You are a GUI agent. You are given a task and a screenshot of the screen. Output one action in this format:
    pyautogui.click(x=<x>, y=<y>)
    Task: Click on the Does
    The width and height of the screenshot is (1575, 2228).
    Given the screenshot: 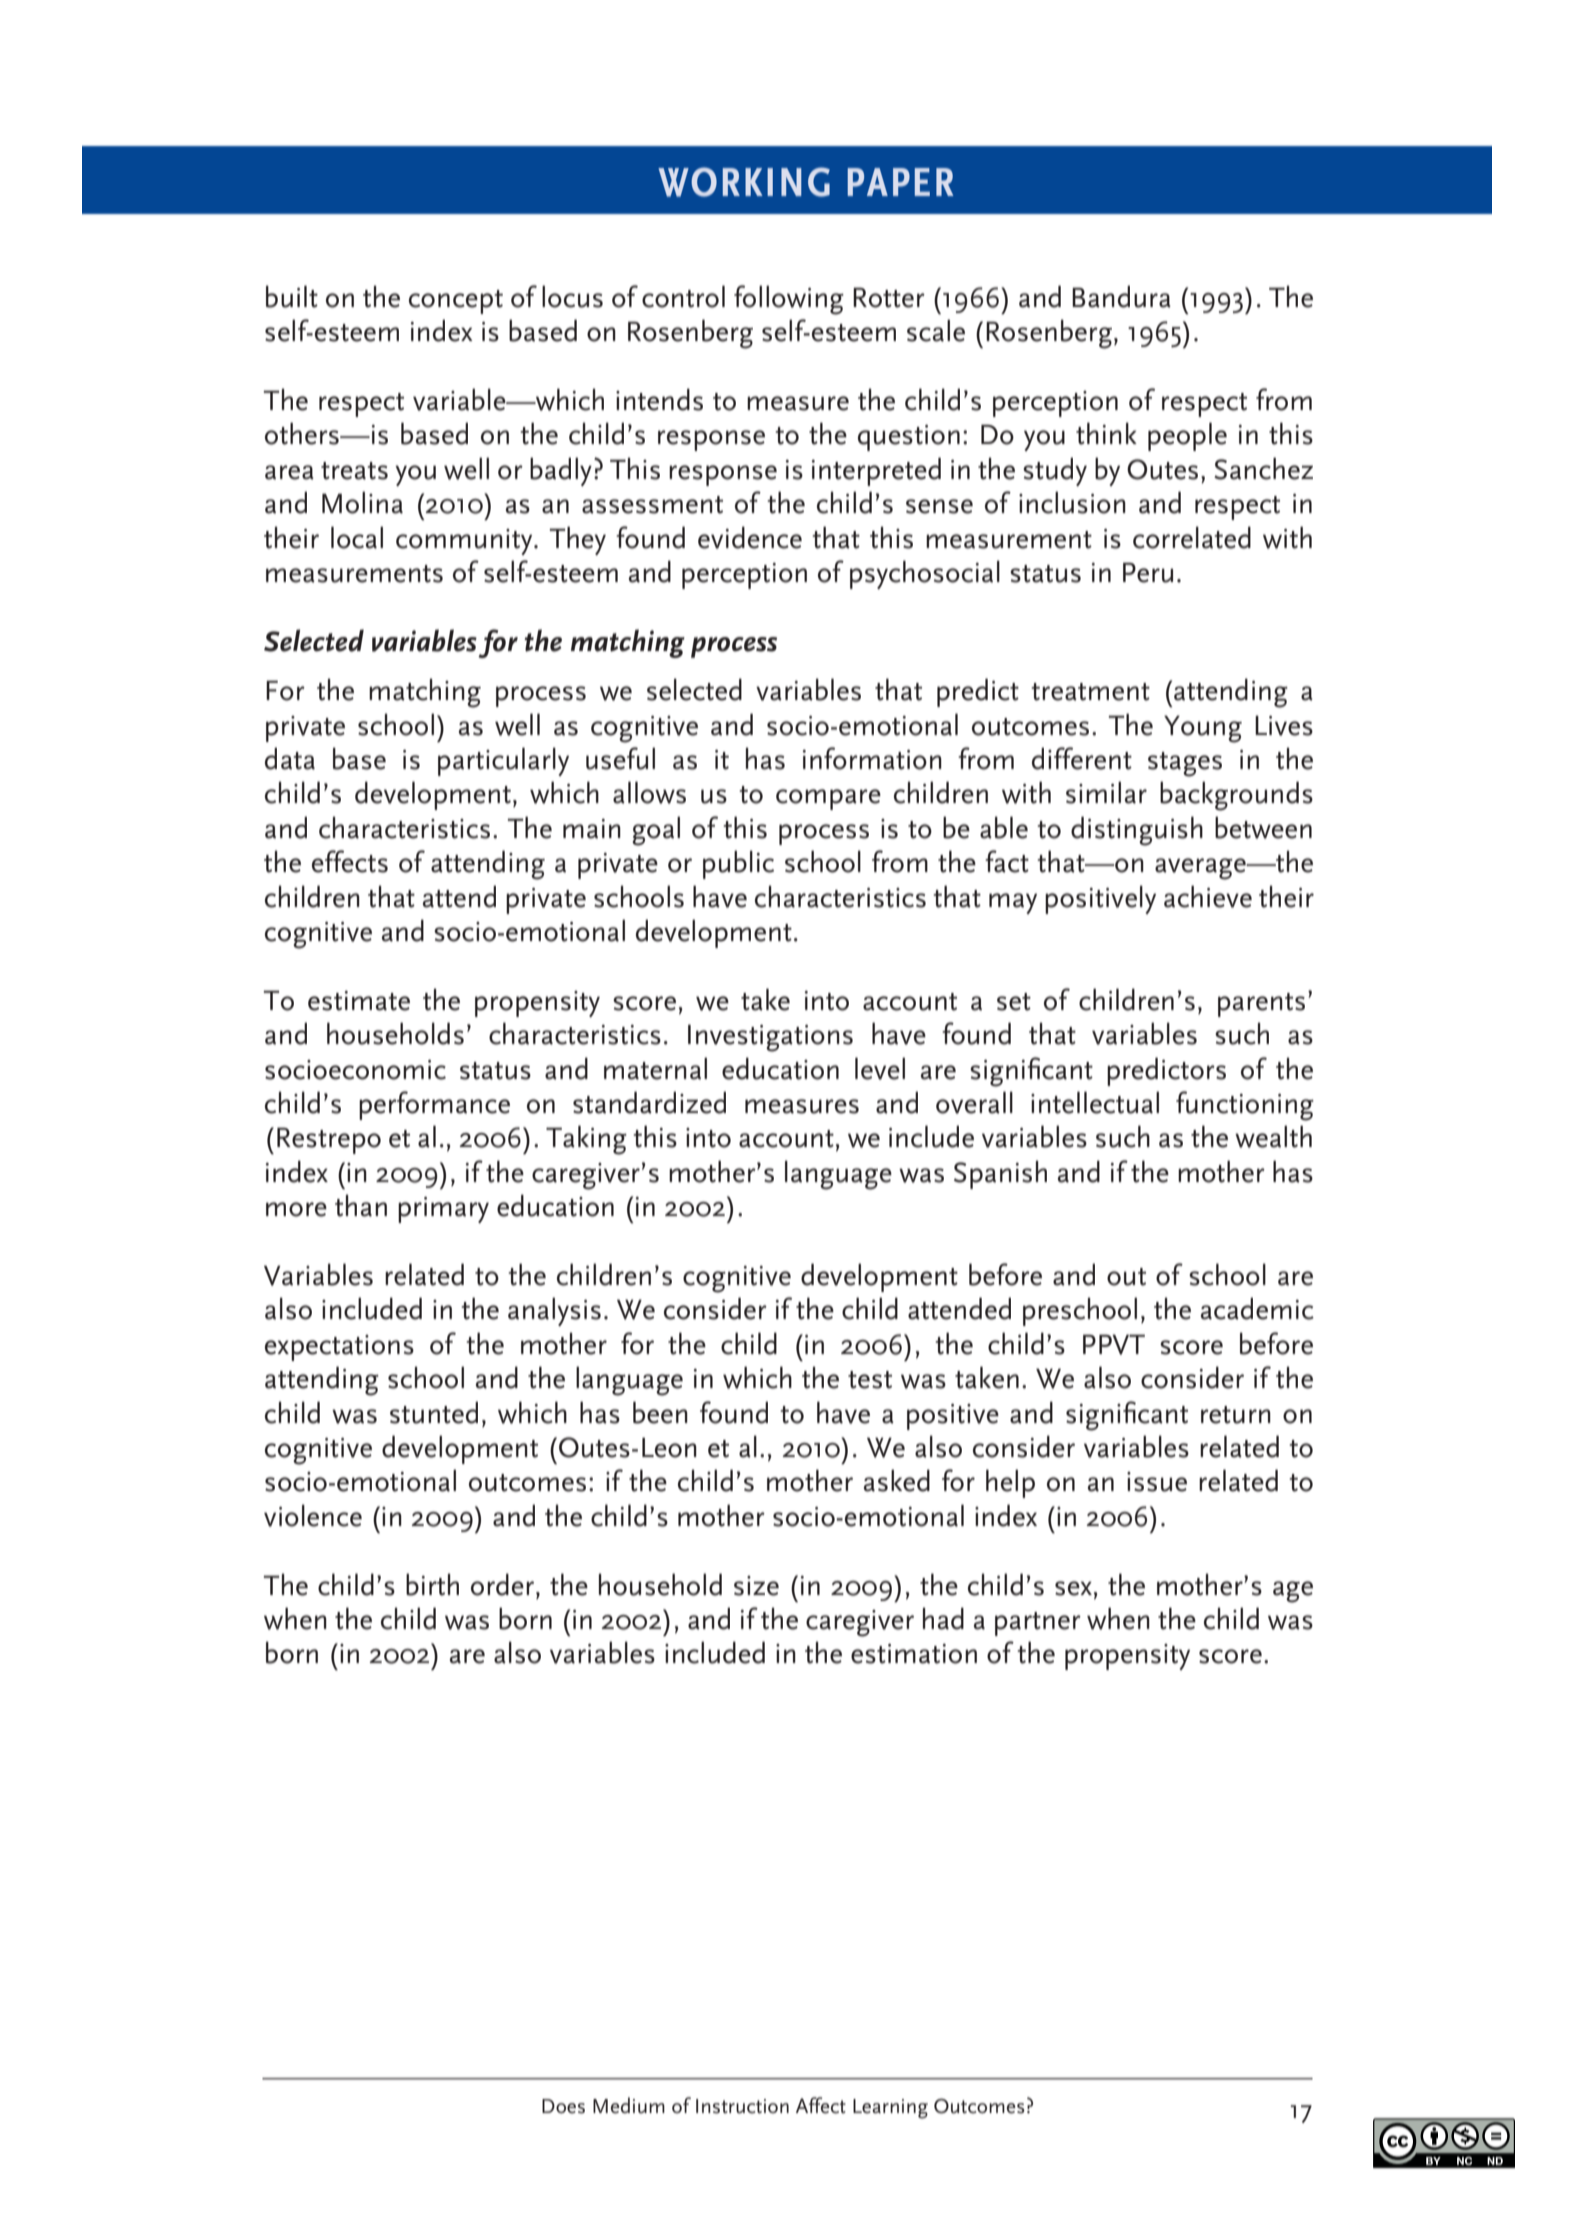 What is the action you would take?
    pyautogui.click(x=563, y=2106)
